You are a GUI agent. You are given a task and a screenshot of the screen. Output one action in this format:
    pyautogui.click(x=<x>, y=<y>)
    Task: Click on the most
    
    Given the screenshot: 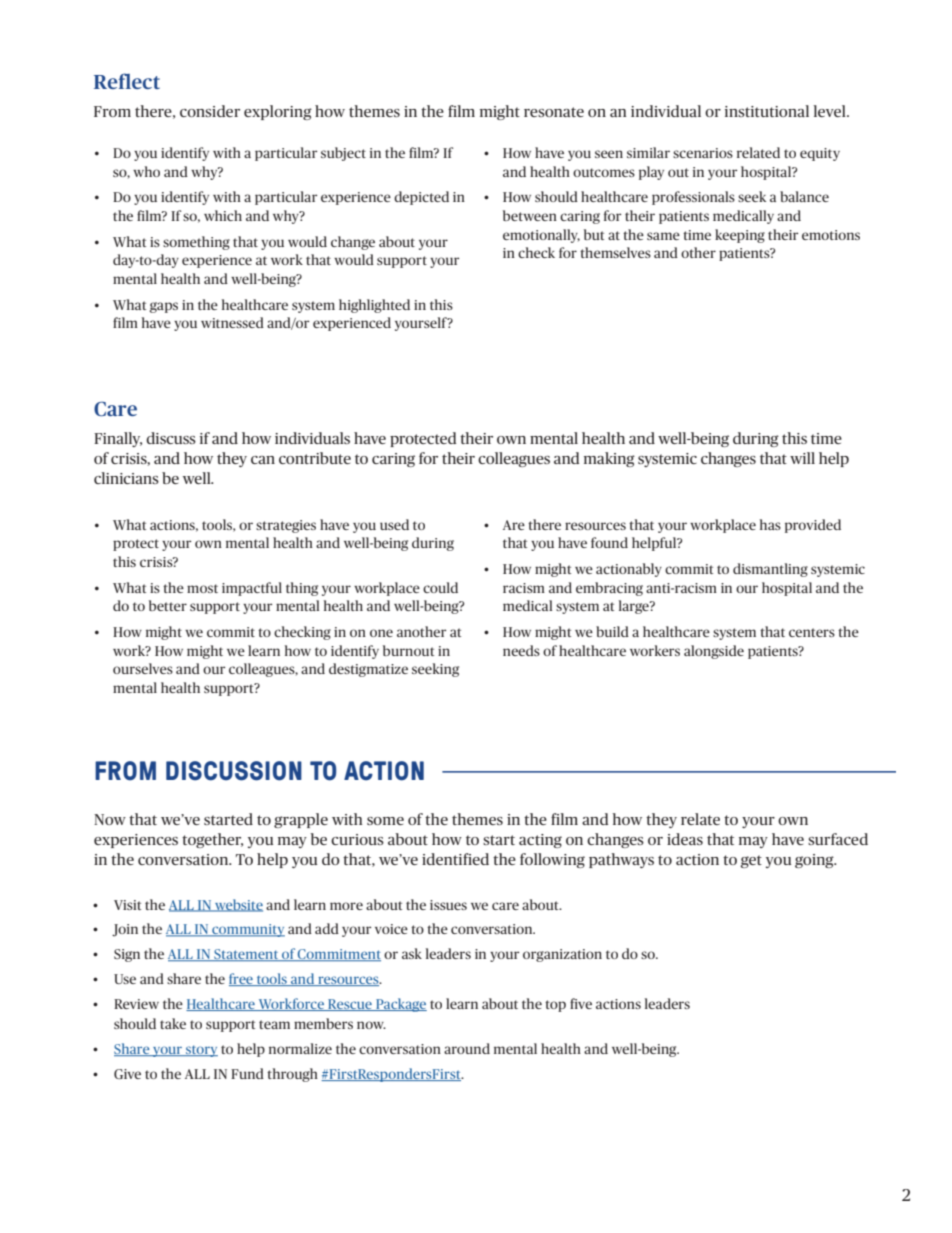 What is the action you would take?
    pyautogui.click(x=202, y=588)
